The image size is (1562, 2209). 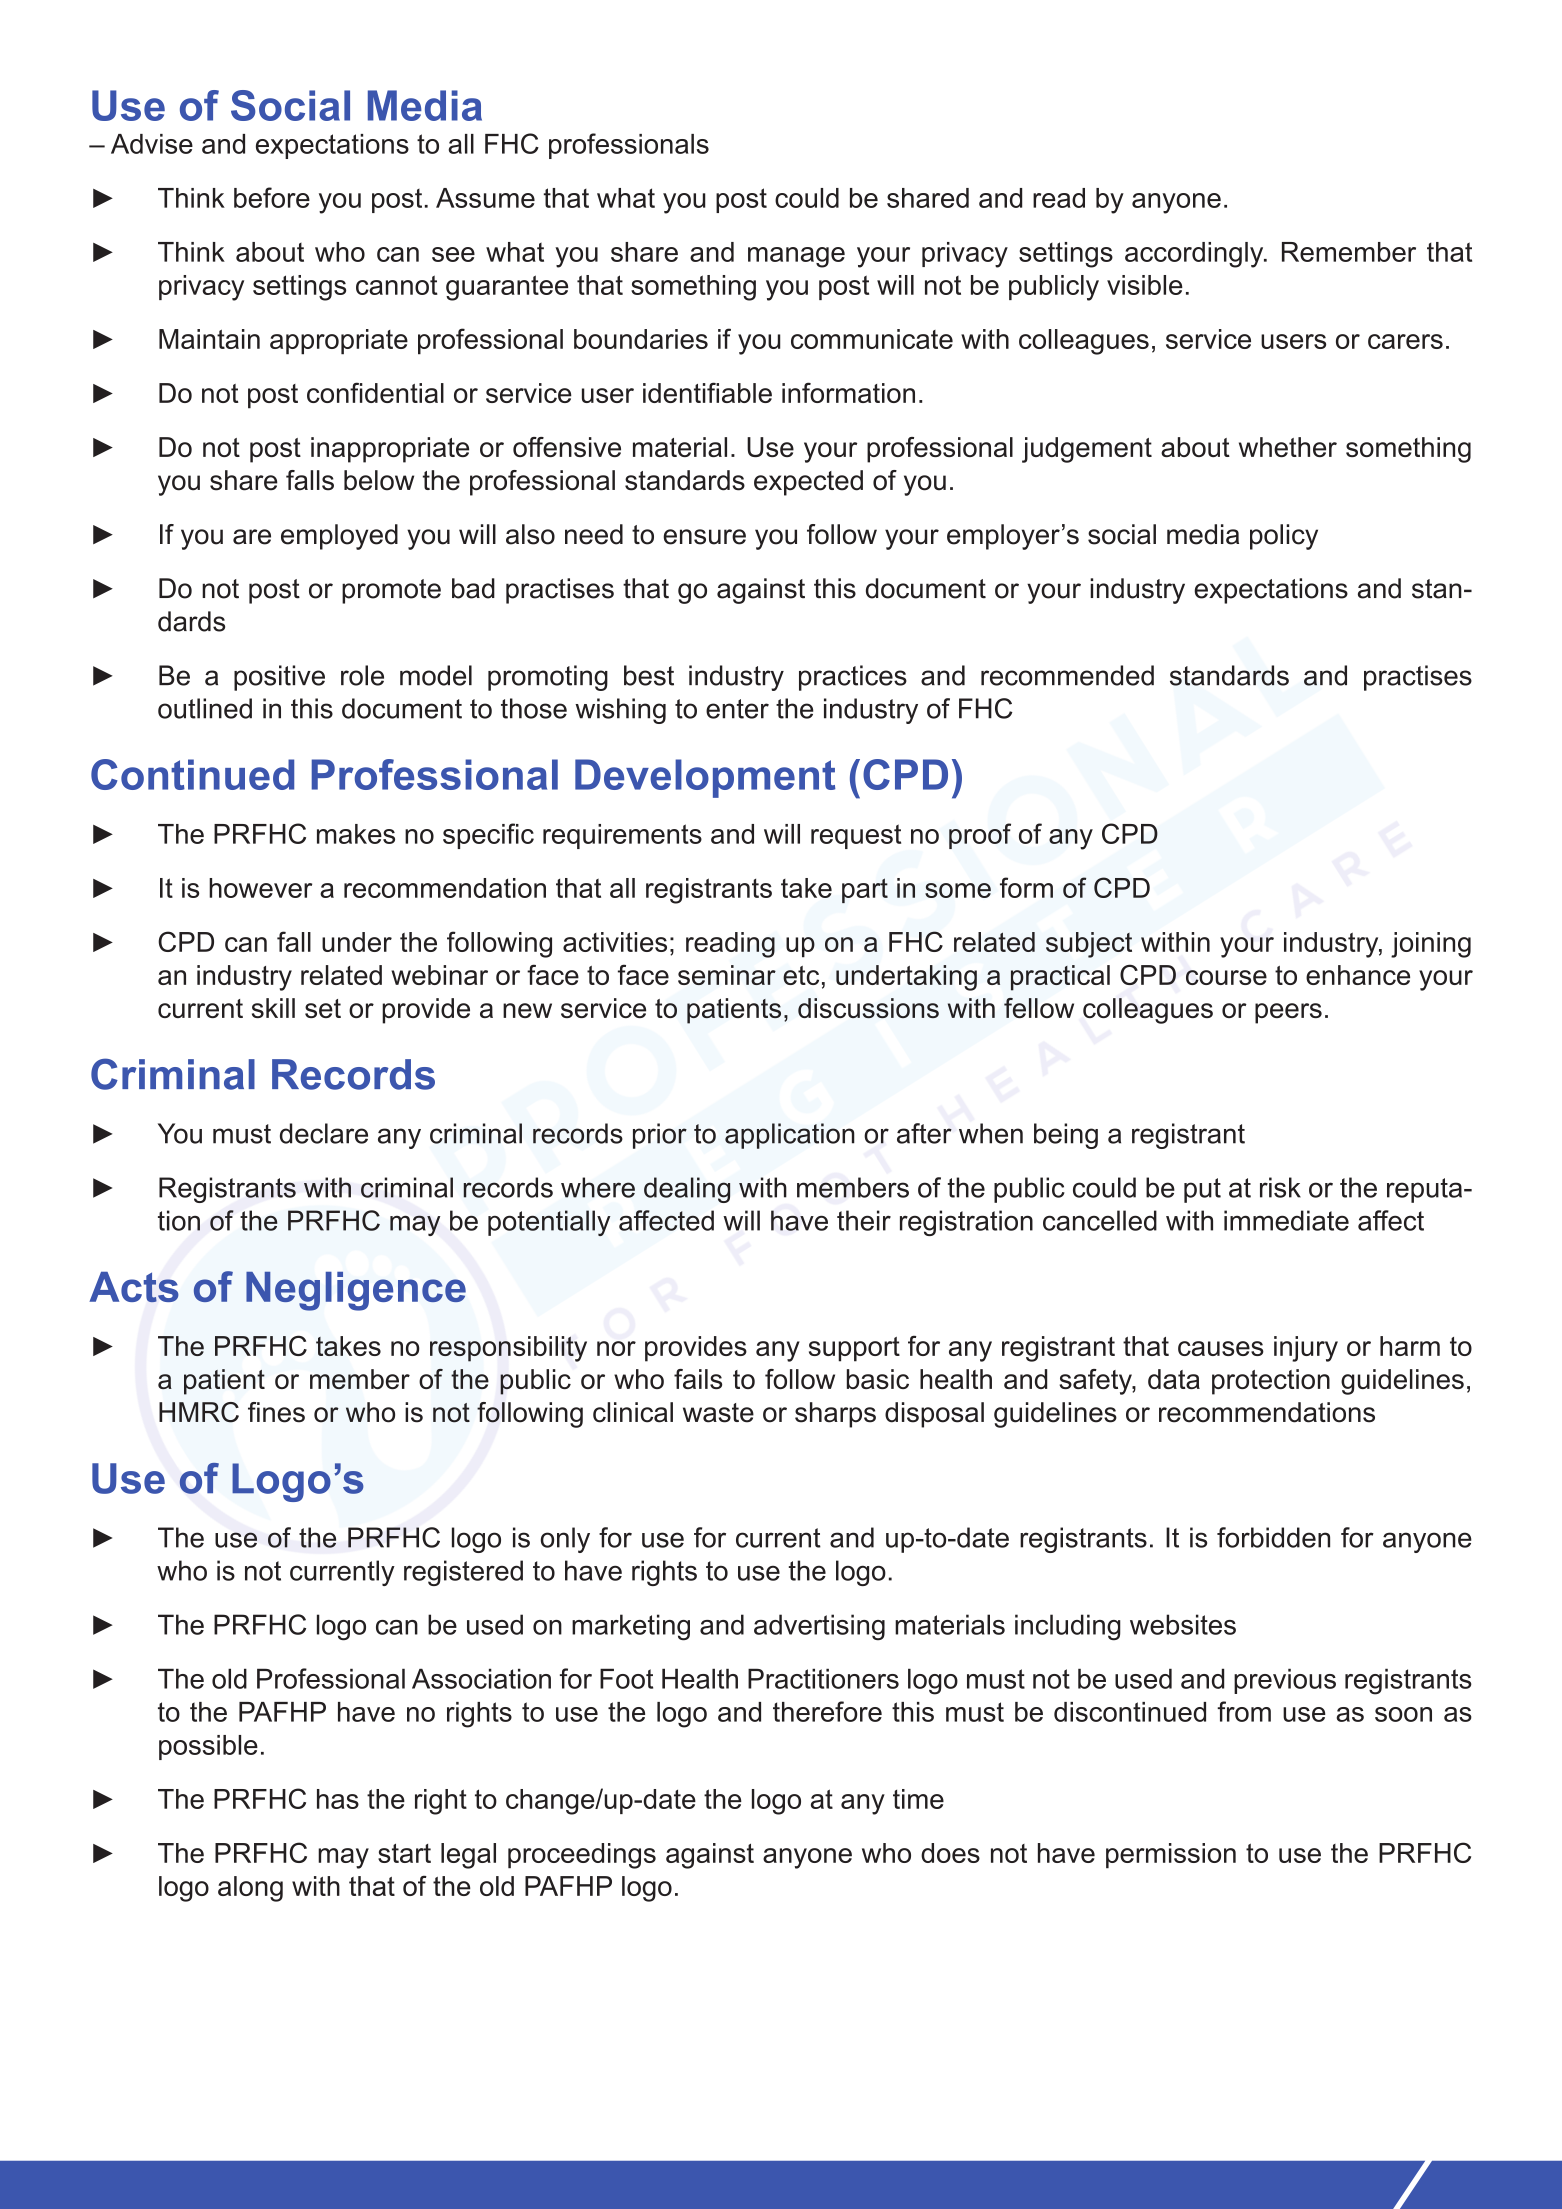 I want to click on enter, so click(x=737, y=709).
